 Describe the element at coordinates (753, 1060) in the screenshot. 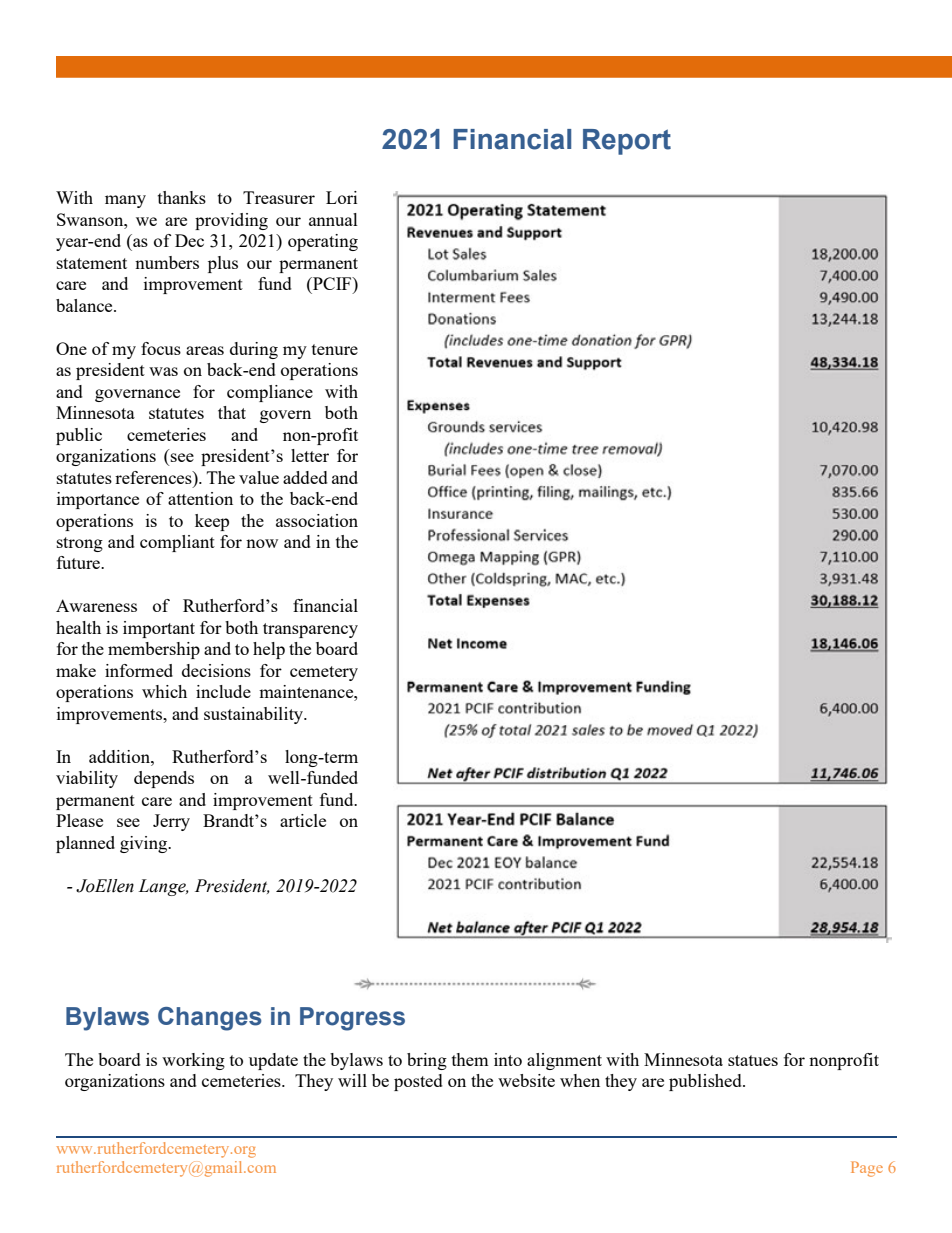

I see `statues` at that location.
